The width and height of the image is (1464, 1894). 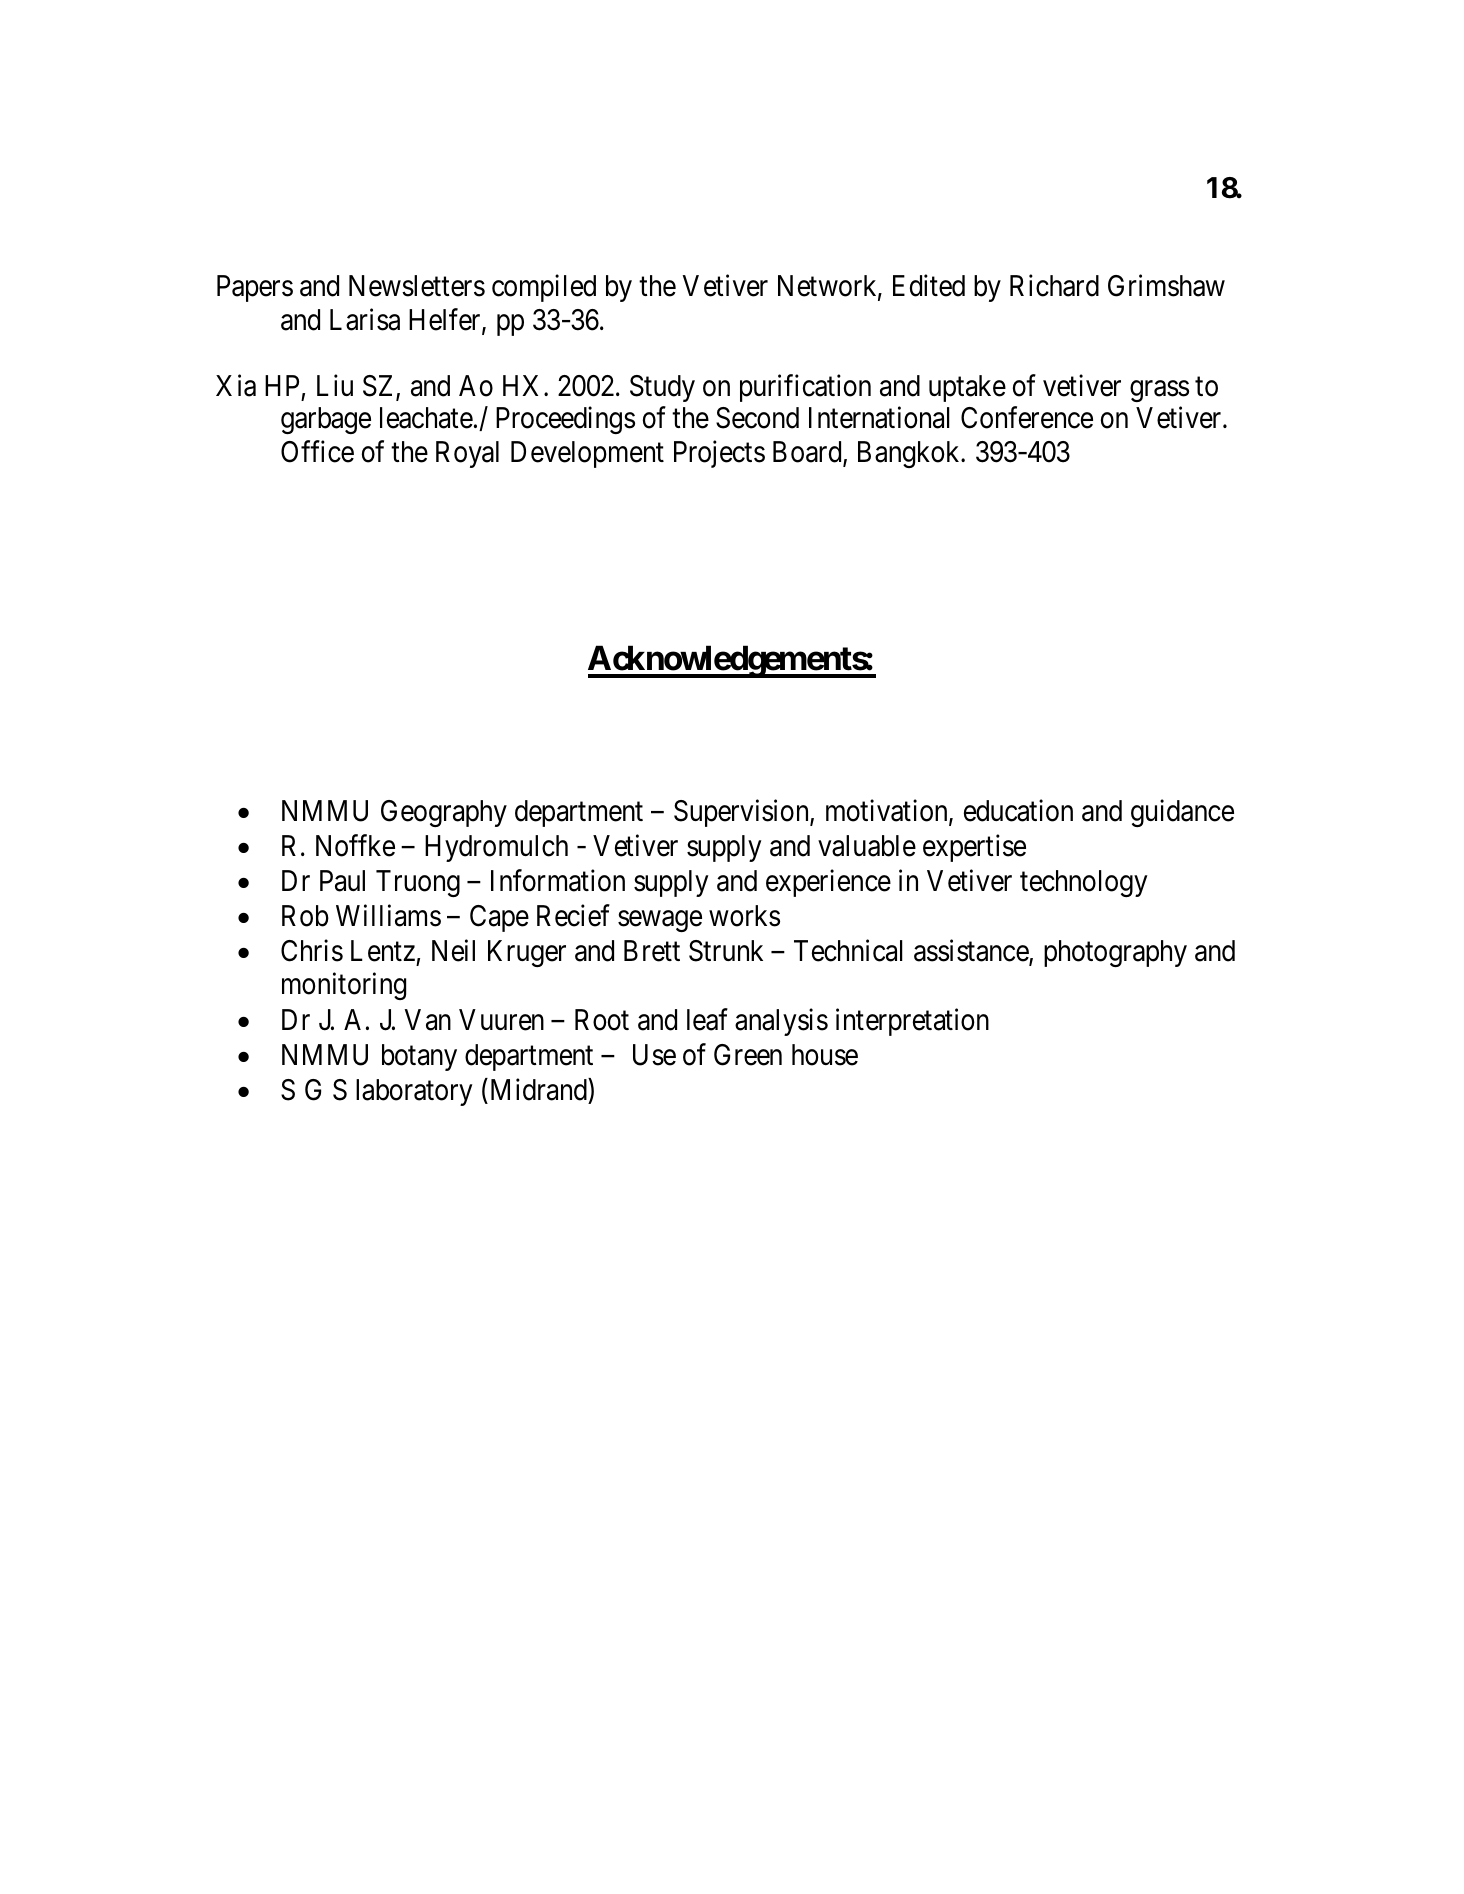 I want to click on Supervision, so click(x=742, y=813).
